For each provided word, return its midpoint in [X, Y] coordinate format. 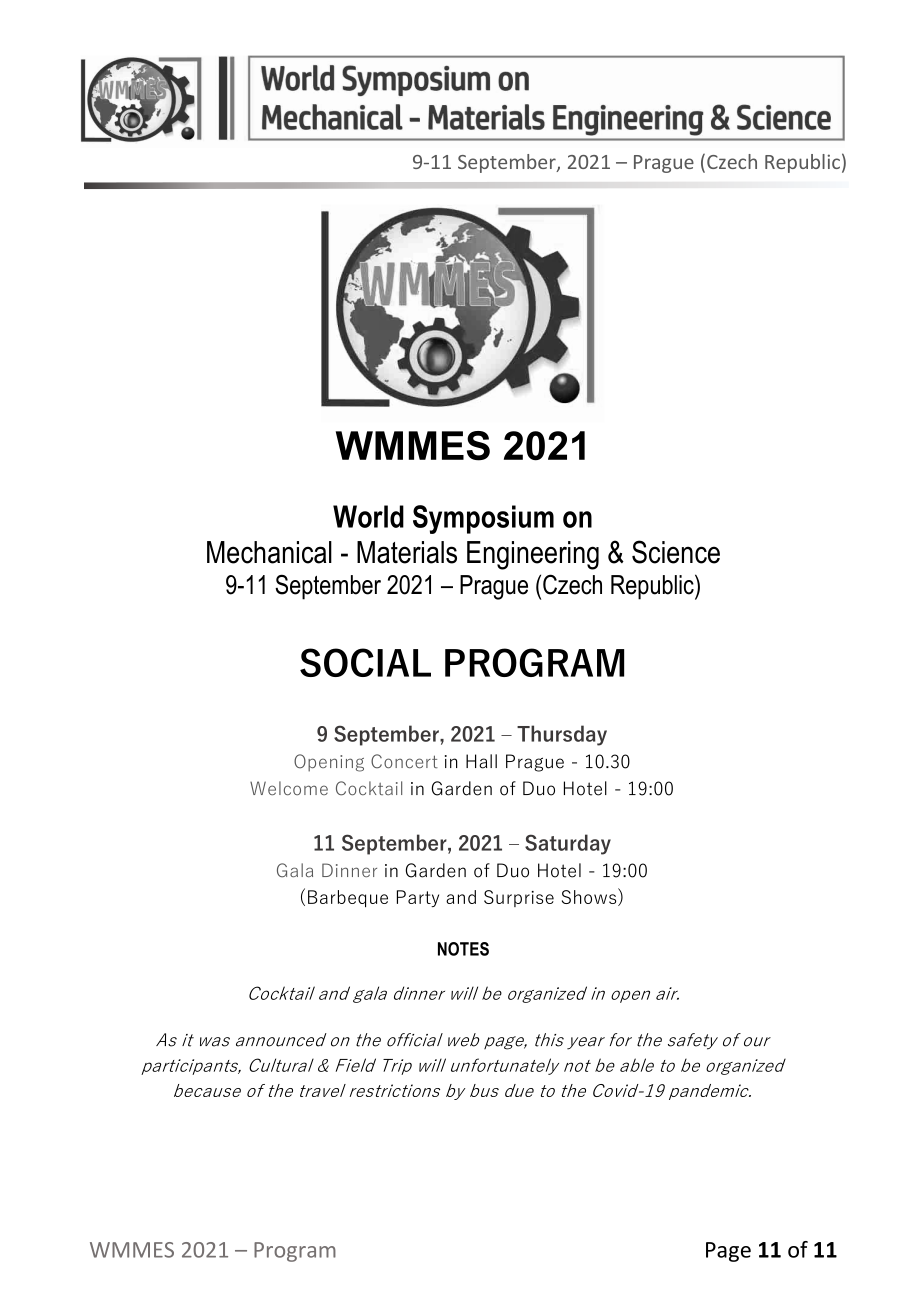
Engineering [533, 555]
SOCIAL [365, 662]
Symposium [483, 519]
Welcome [289, 788]
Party [418, 898]
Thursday [562, 735]
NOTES [463, 949]
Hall [481, 761]
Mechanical [269, 552]
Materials [407, 552]
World [368, 516]
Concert [404, 761]
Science [676, 552]
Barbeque [348, 898]
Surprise [519, 898]
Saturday [568, 844]
